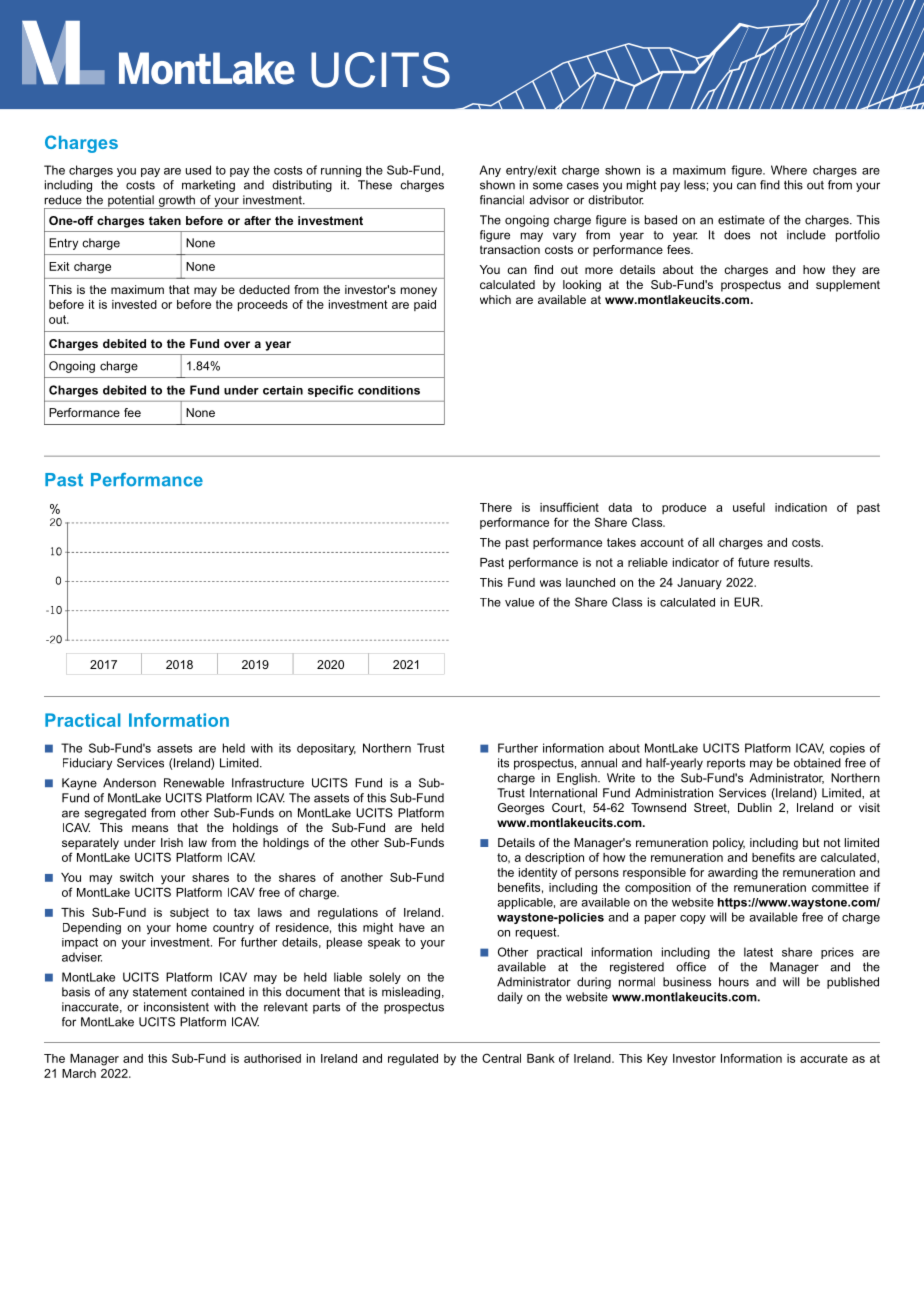 This screenshot has height=1308, width=924. What do you see at coordinates (129, 783) in the screenshot?
I see `Anderson` at bounding box center [129, 783].
